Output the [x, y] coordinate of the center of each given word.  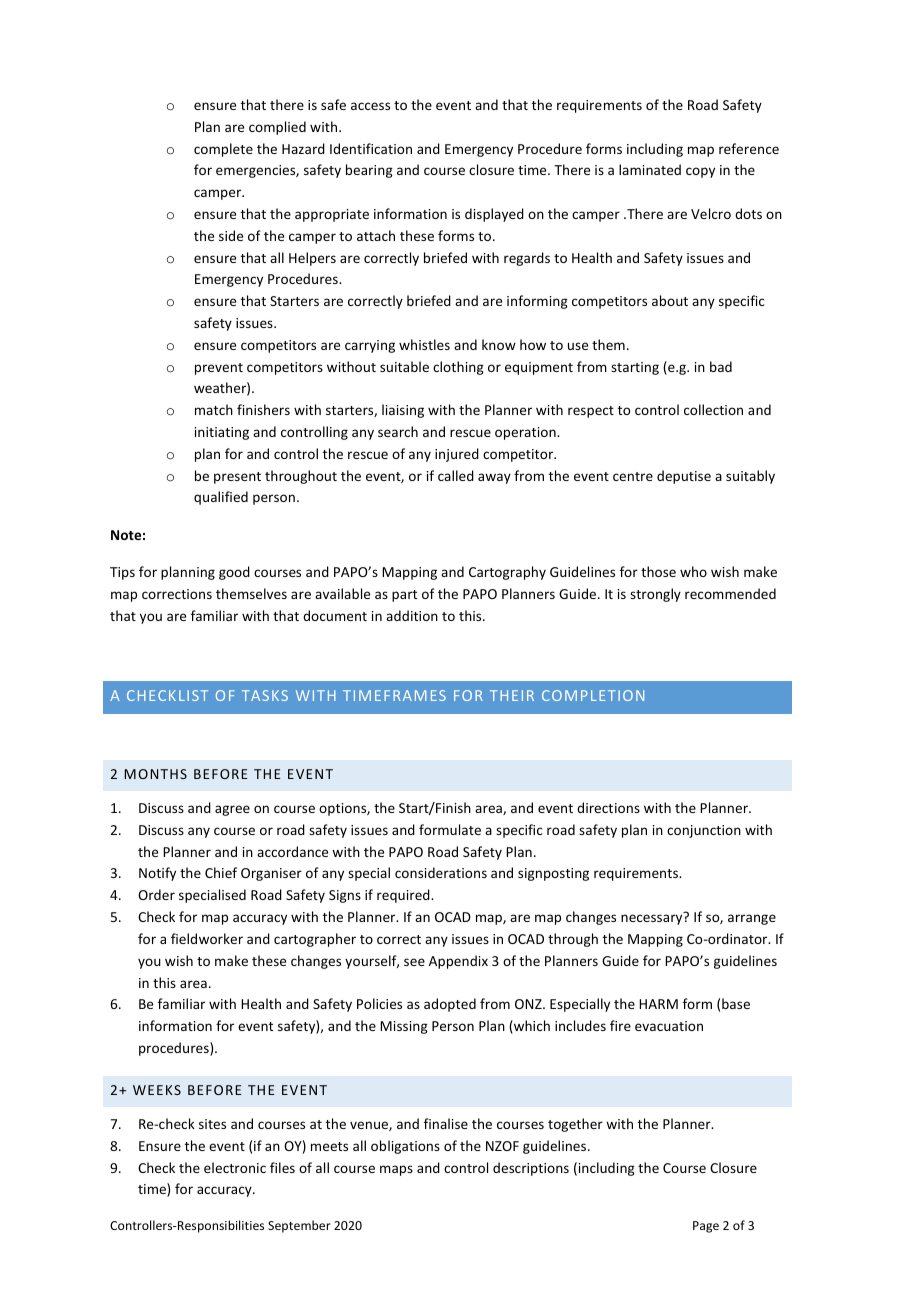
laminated [650, 169]
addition [412, 615]
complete [223, 150]
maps [396, 1170]
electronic [235, 1167]
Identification [371, 148]
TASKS [265, 695]
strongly [655, 595]
